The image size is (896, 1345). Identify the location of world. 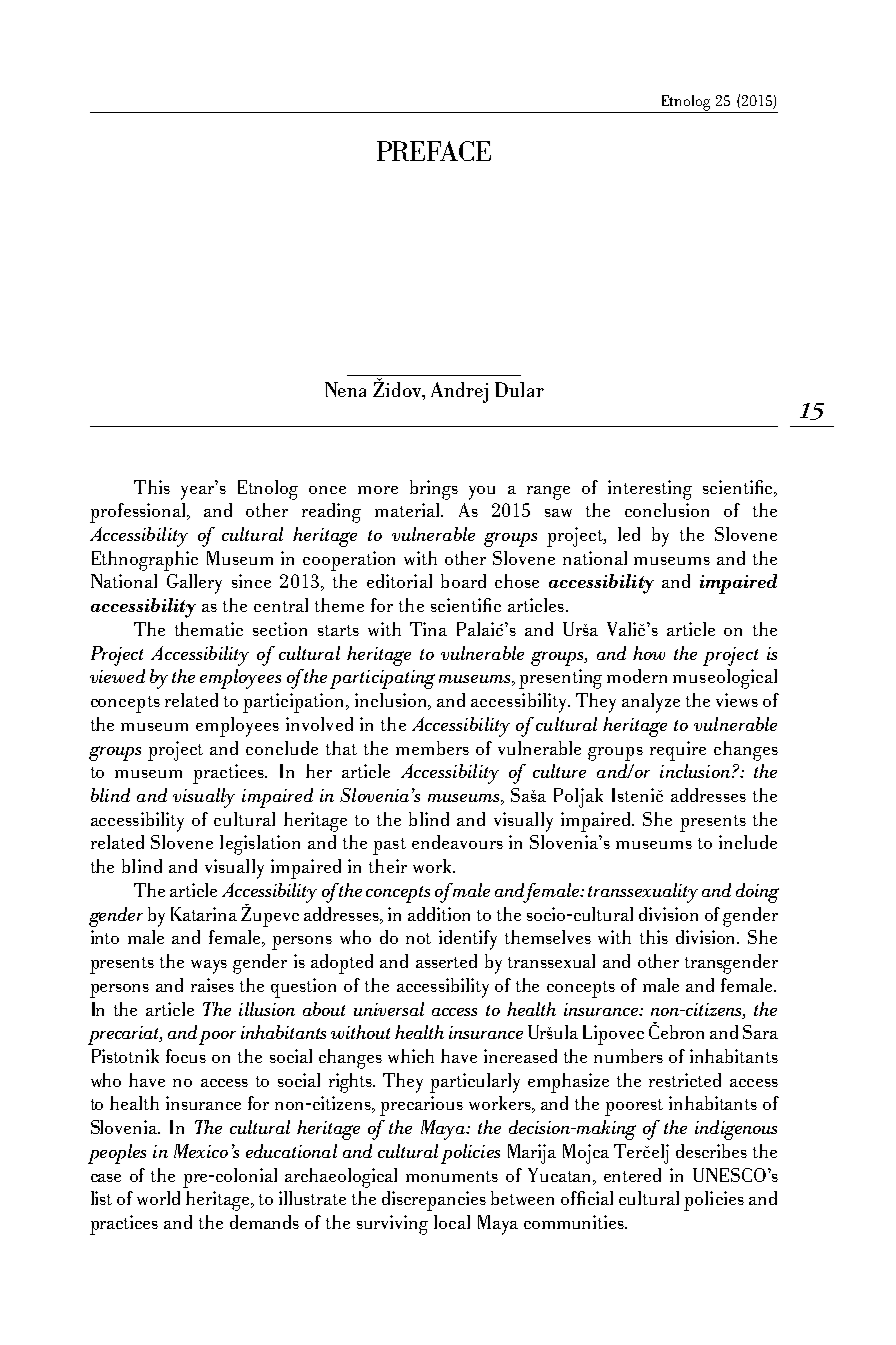
(158, 1198).
